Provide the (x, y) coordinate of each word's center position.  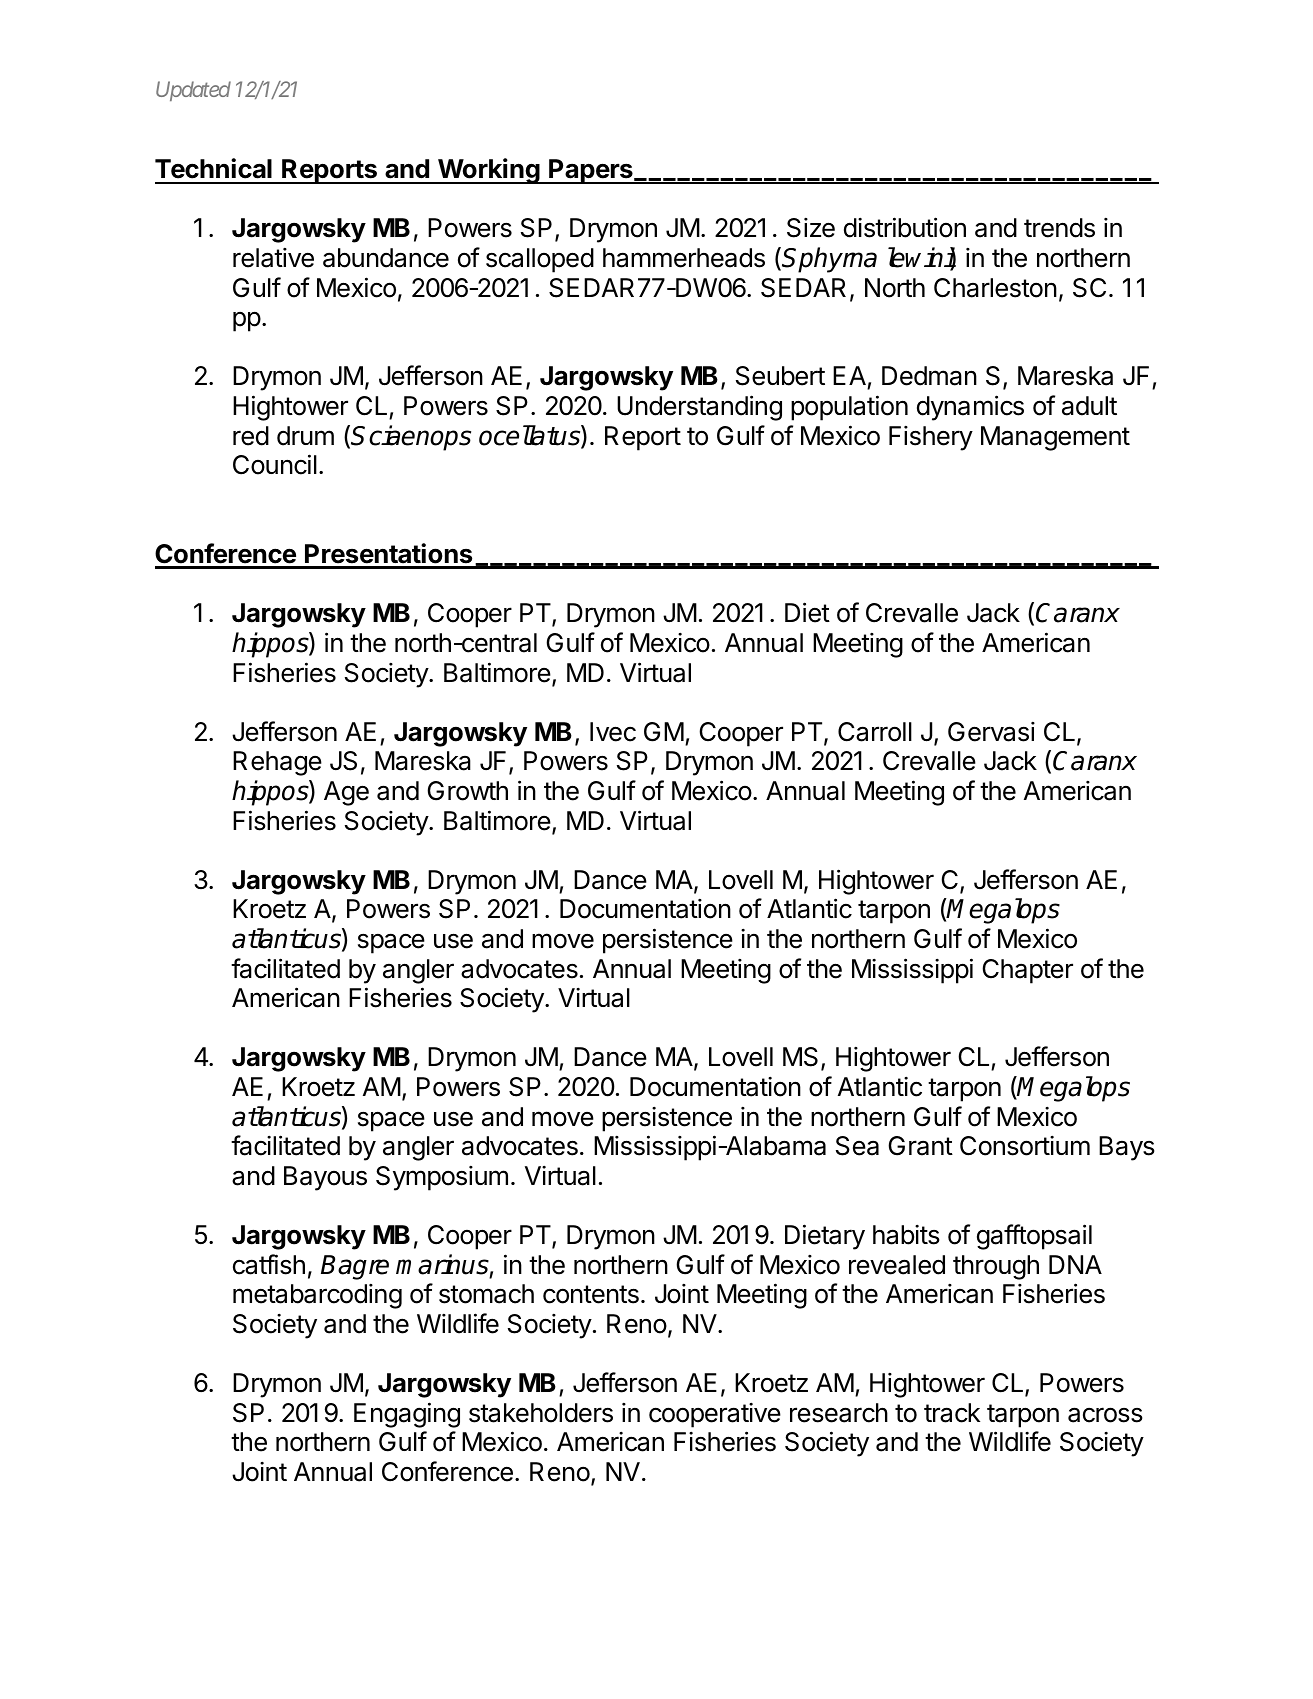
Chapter (1027, 971)
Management (1055, 438)
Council (275, 464)
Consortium (1025, 1146)
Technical (213, 168)
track (952, 1413)
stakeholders (541, 1413)
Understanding (699, 408)
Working (489, 171)
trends (1059, 228)
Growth (467, 791)
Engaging (407, 1415)
